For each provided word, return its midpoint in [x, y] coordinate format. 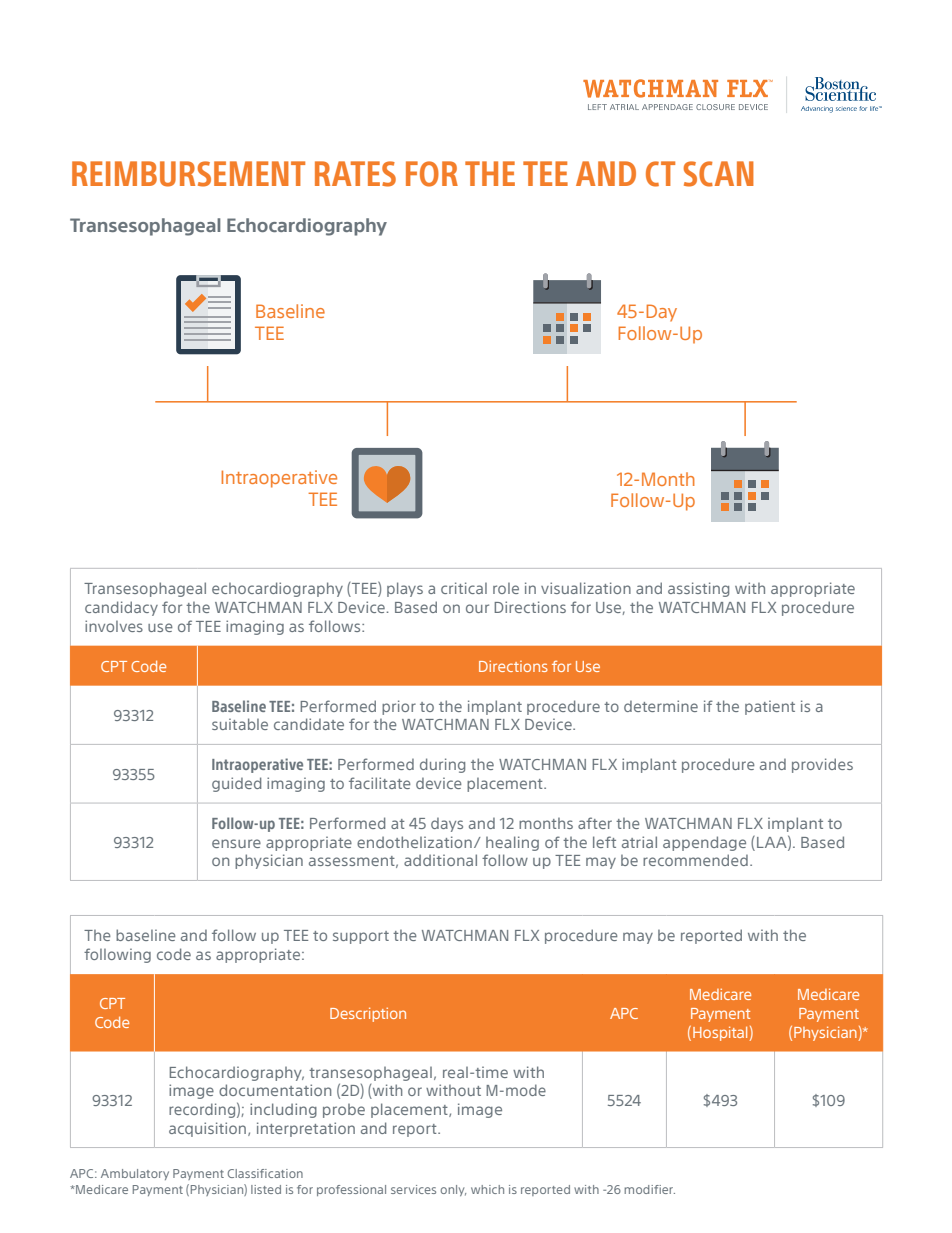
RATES [355, 174]
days [447, 825]
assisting [698, 589]
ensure [236, 843]
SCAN [719, 174]
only [453, 1190]
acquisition [209, 1129]
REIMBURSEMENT [188, 174]
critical [464, 588]
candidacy [121, 608]
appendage [704, 843]
